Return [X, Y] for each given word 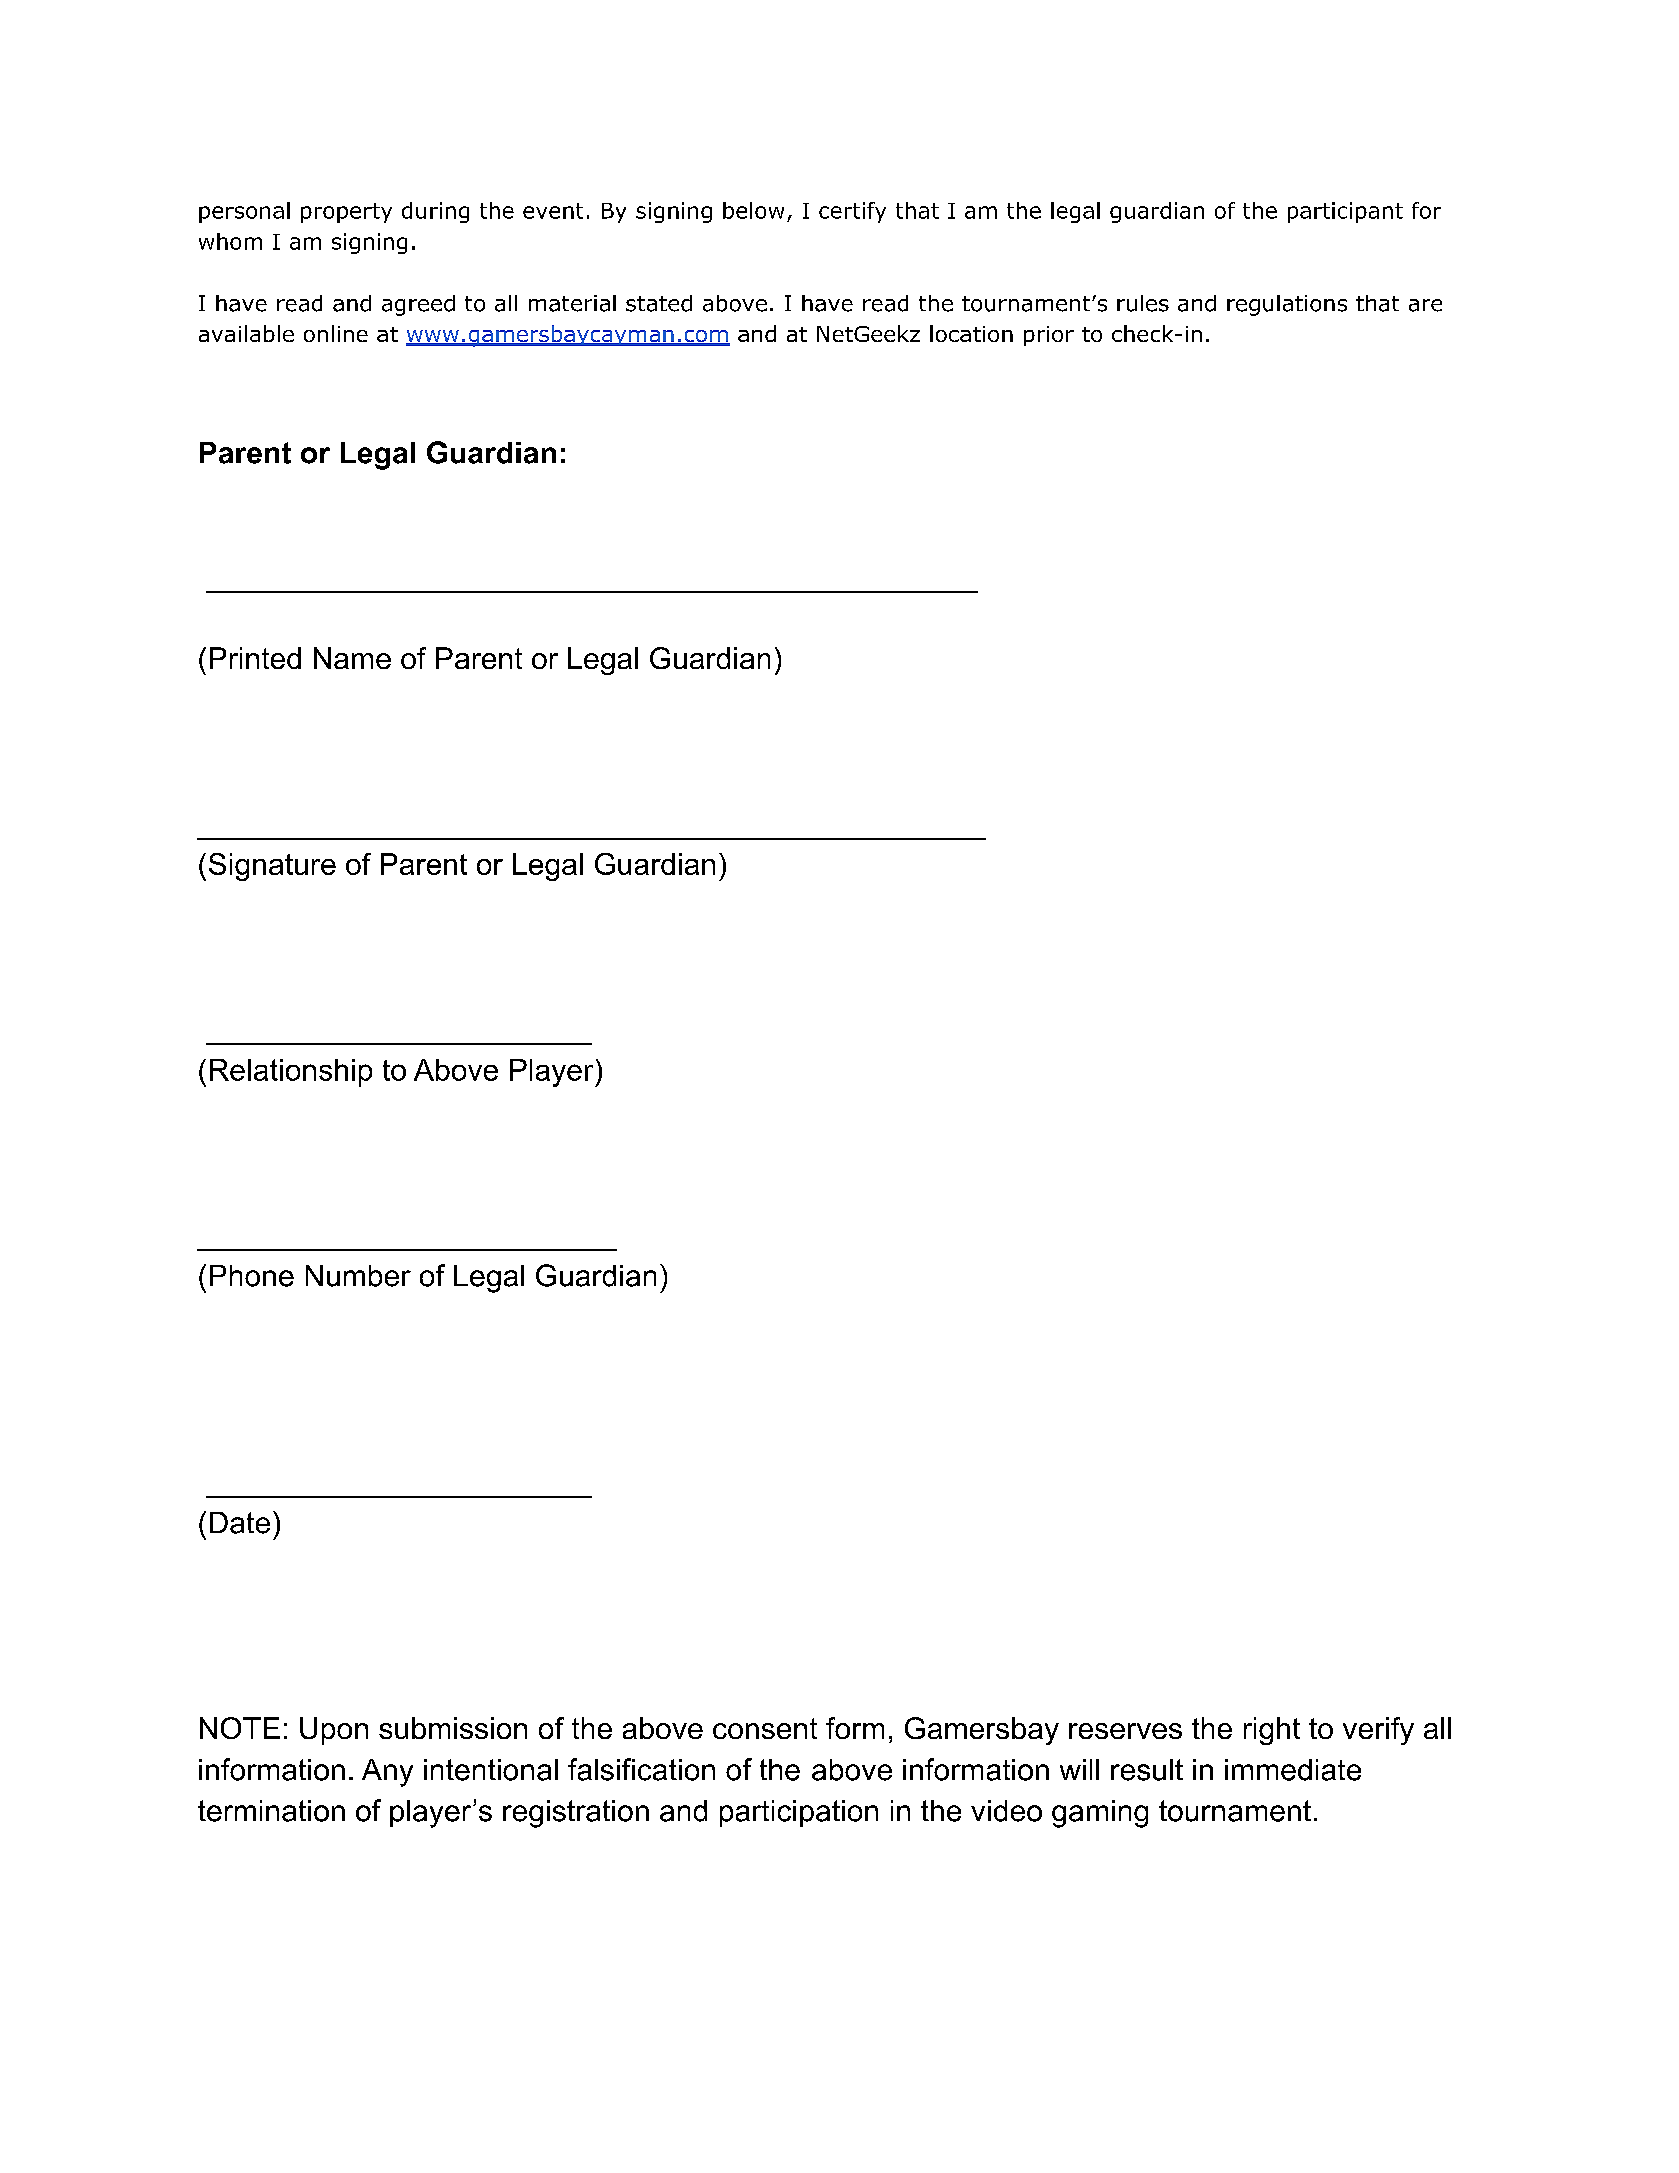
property [346, 213]
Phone [252, 1276]
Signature [272, 867]
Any [387, 1773]
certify [852, 212]
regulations [1287, 305]
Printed [255, 658]
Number [358, 1276]
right [1272, 1731]
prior [1049, 336]
